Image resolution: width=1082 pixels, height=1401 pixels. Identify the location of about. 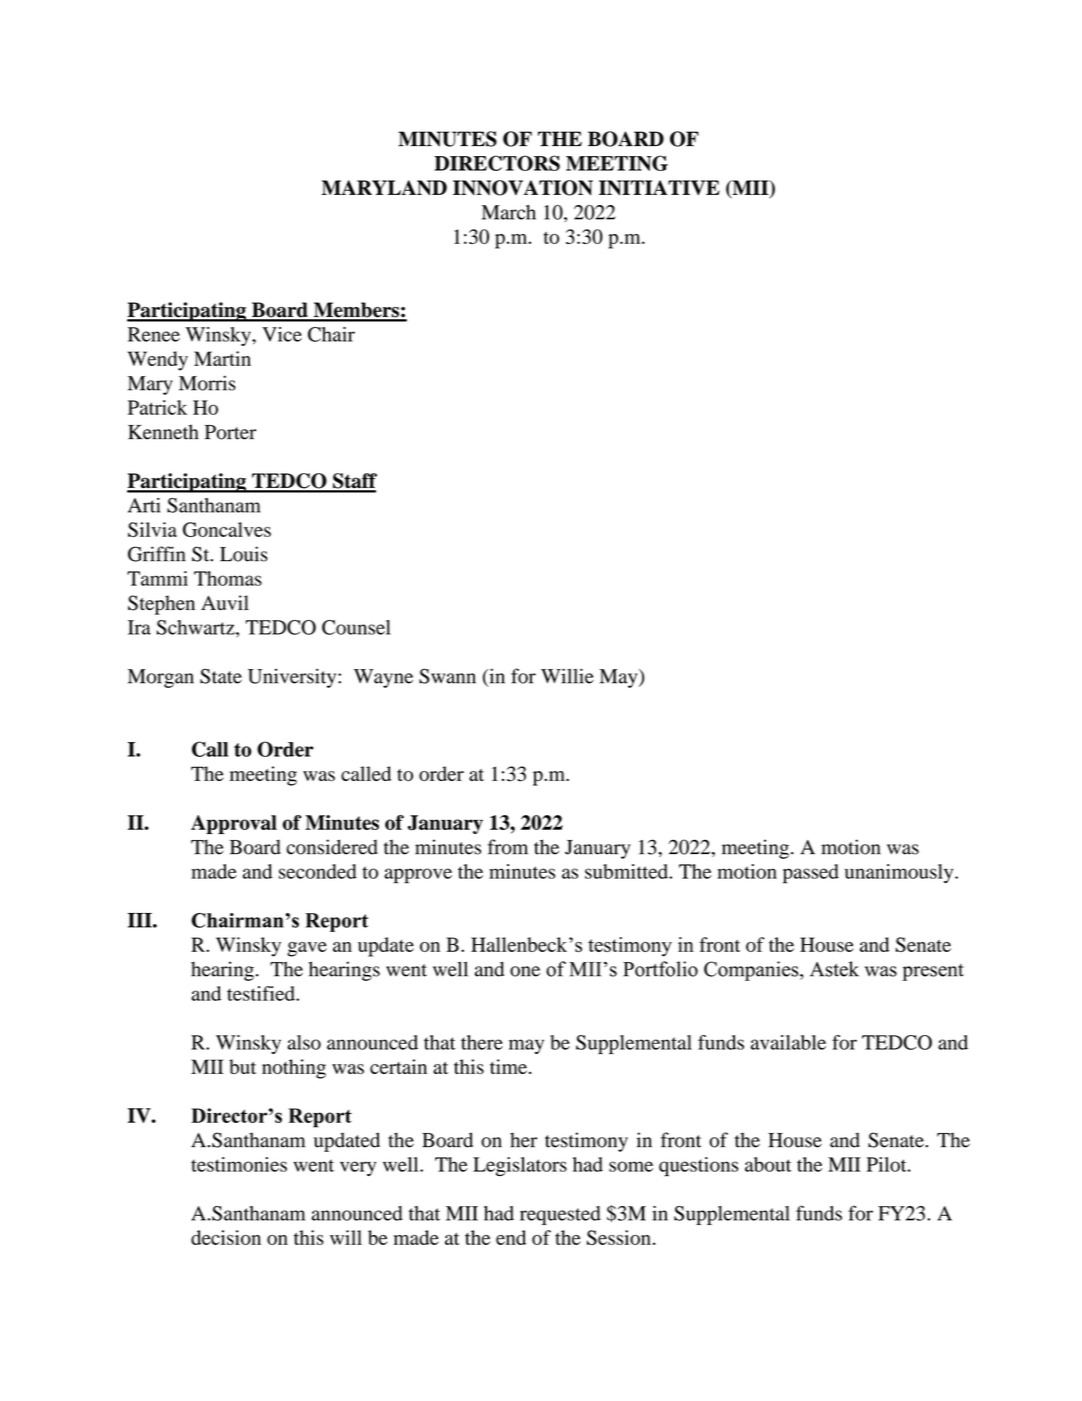
(768, 1164).
